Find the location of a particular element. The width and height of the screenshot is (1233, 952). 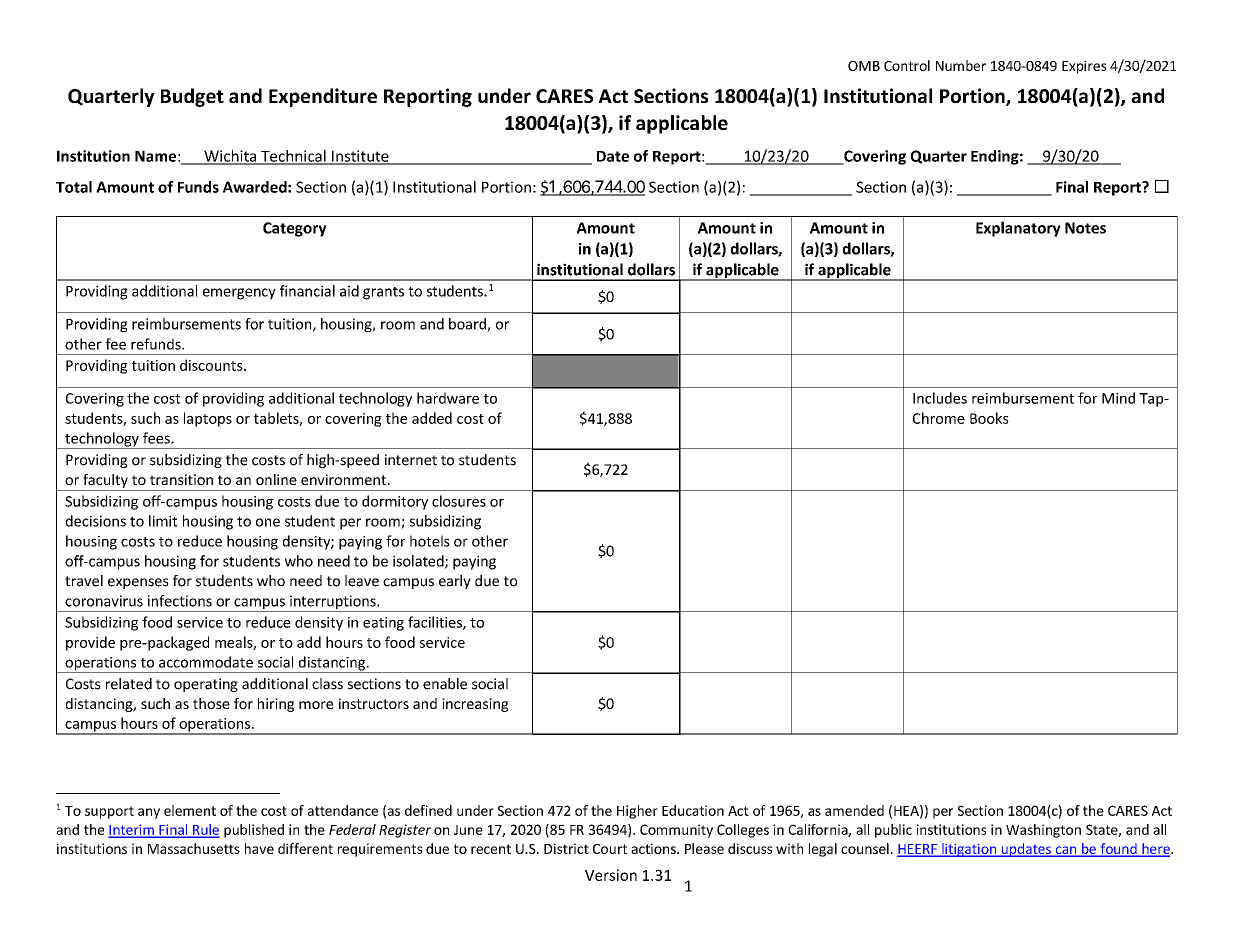

infections is located at coordinates (180, 601).
